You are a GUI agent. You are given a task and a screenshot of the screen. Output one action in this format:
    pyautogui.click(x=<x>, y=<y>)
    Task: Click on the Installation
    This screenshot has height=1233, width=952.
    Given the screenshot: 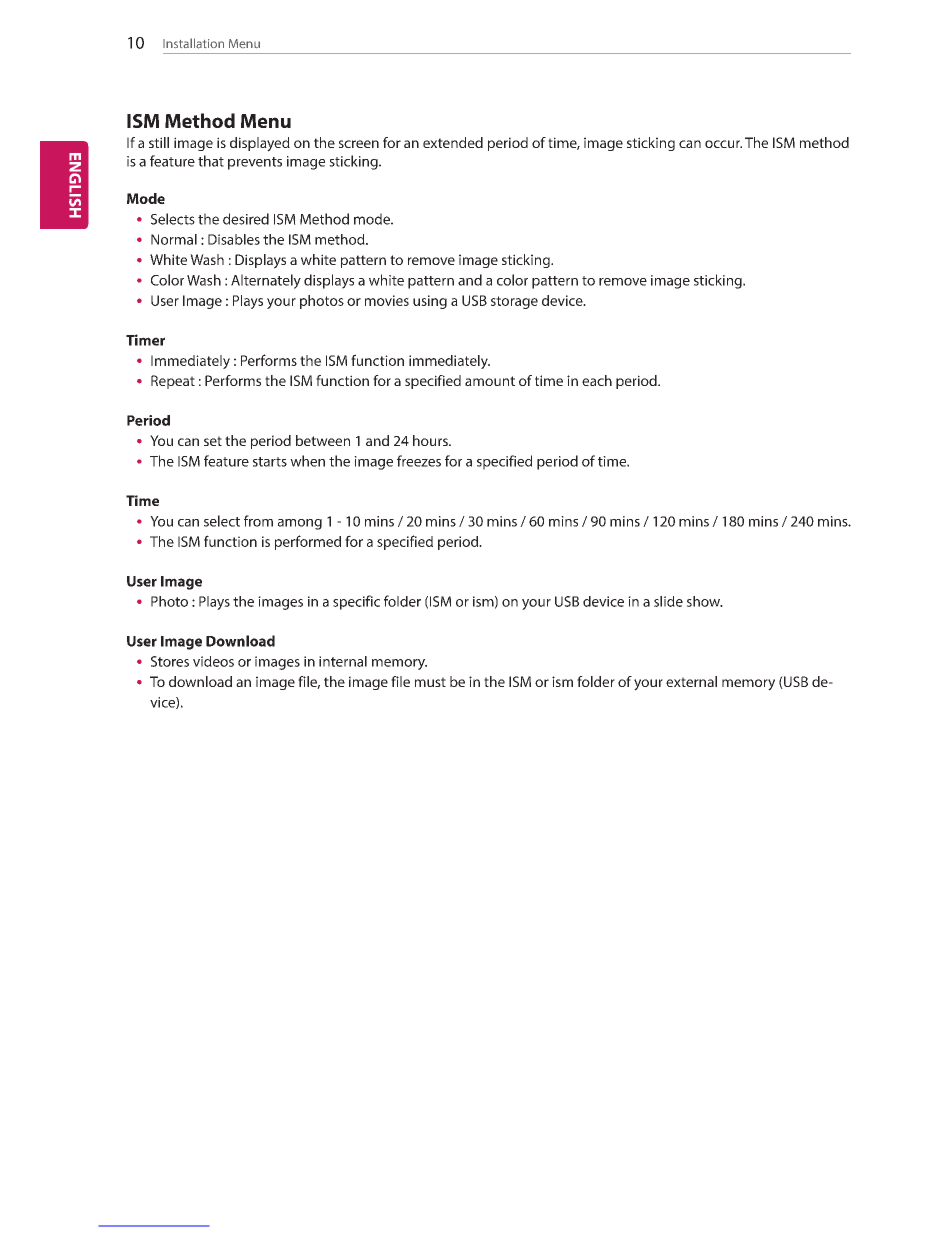 What is the action you would take?
    pyautogui.click(x=193, y=43)
